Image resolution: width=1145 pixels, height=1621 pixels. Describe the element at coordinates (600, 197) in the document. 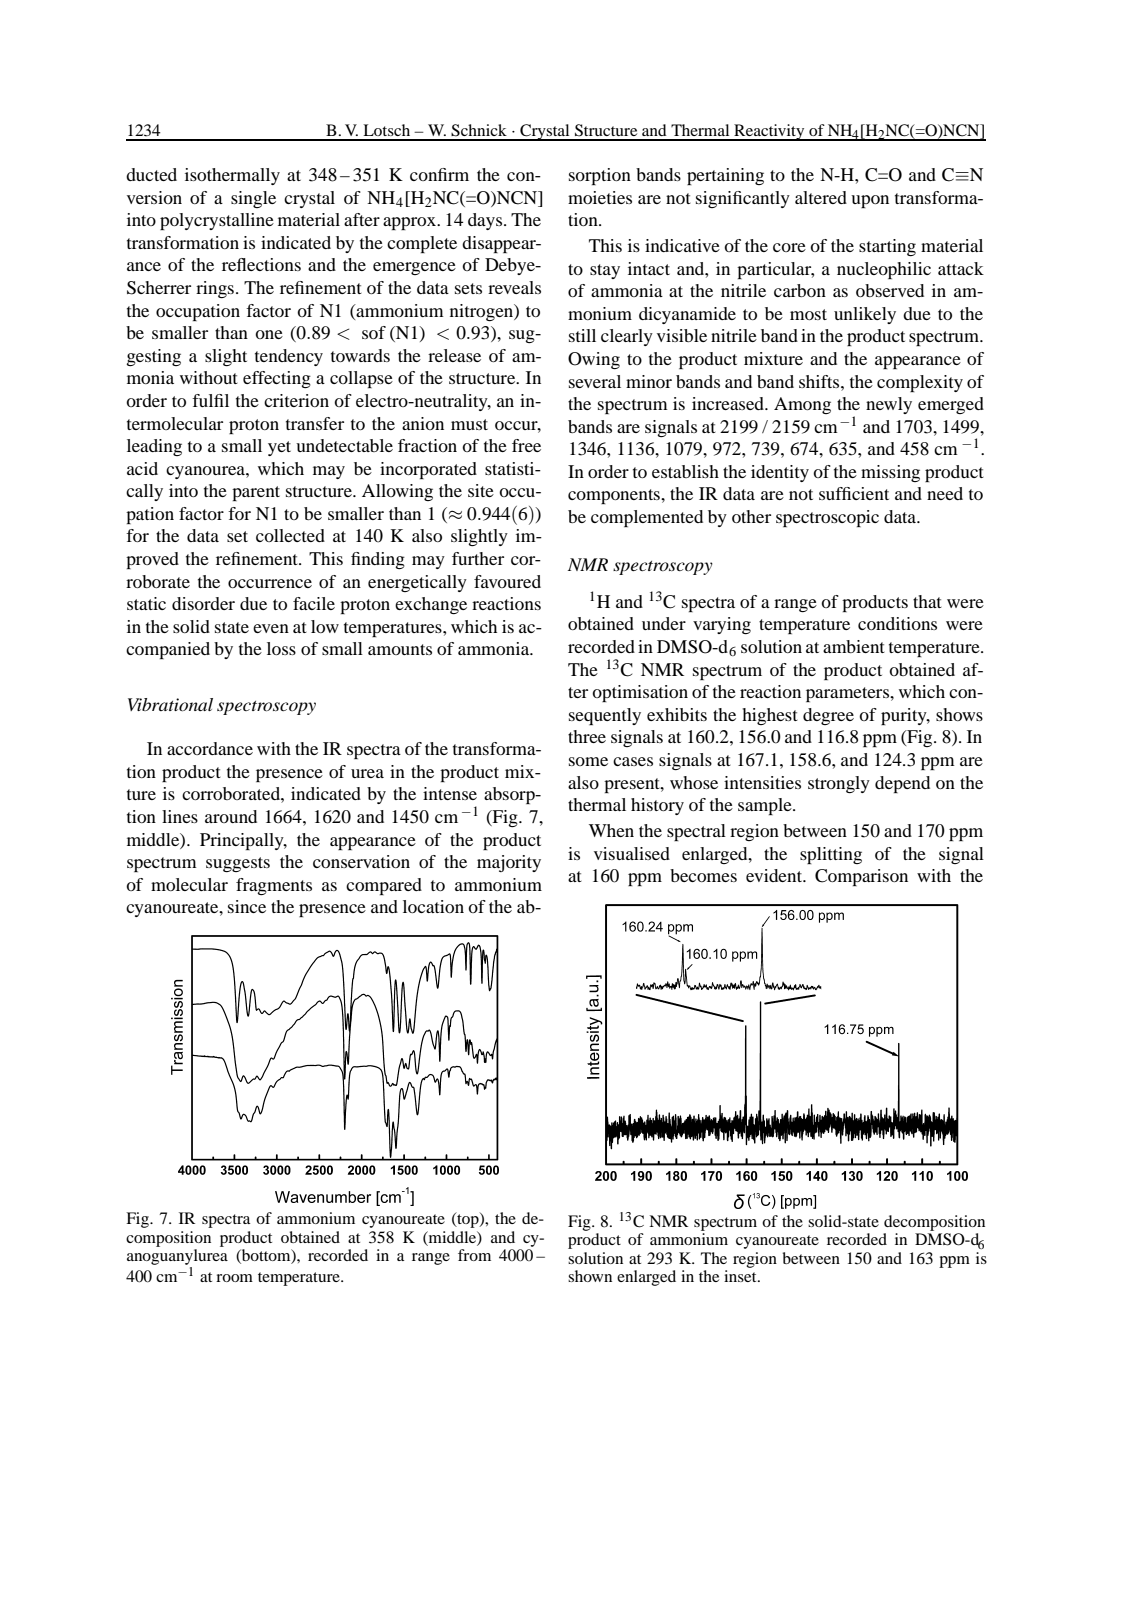

I see `moieties` at that location.
